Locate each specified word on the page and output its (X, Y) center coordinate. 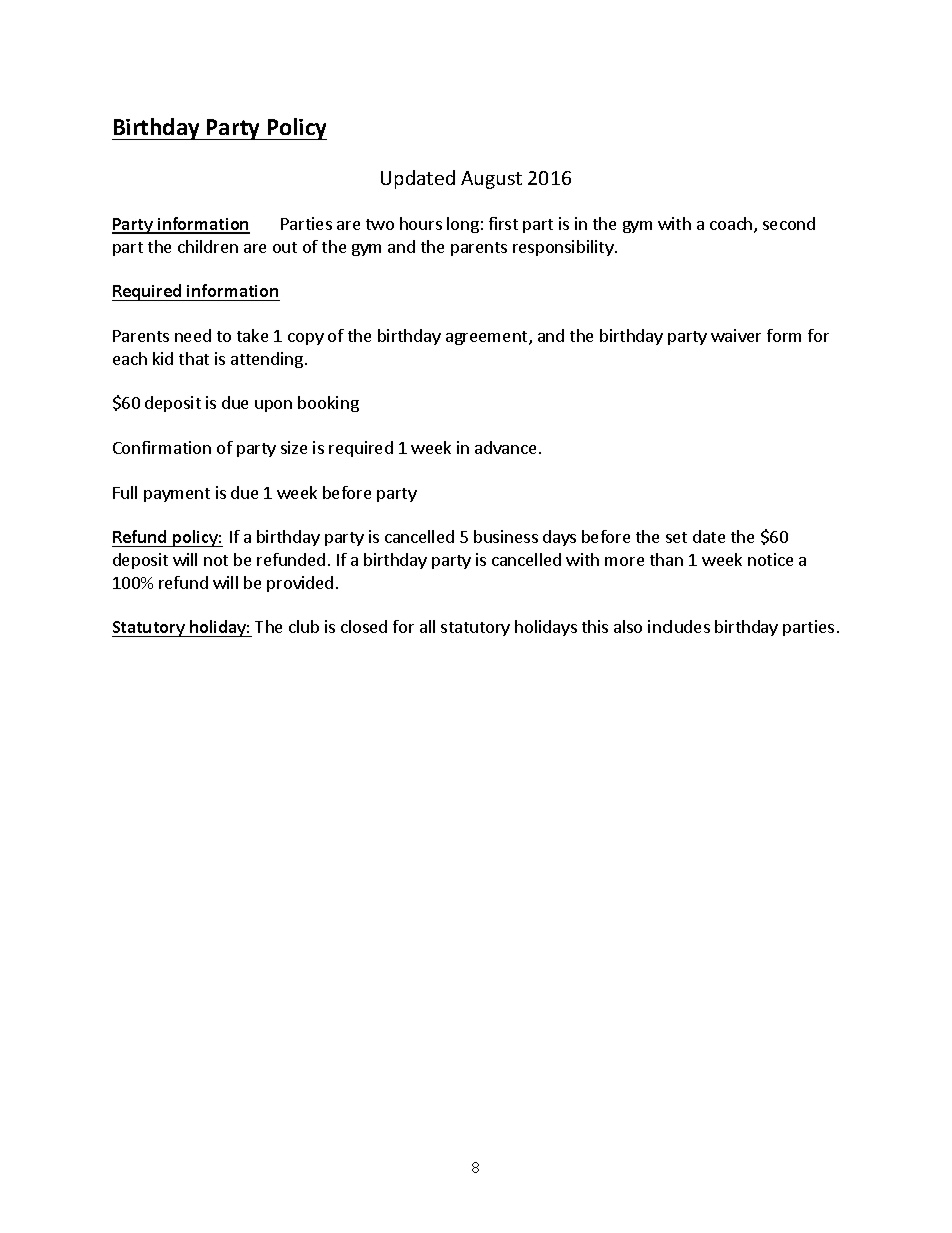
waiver (736, 335)
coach (732, 225)
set (676, 537)
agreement (488, 338)
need (193, 335)
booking (328, 404)
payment (177, 495)
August (491, 180)
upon (273, 406)
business (506, 536)
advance (505, 447)
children (208, 246)
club (304, 626)
